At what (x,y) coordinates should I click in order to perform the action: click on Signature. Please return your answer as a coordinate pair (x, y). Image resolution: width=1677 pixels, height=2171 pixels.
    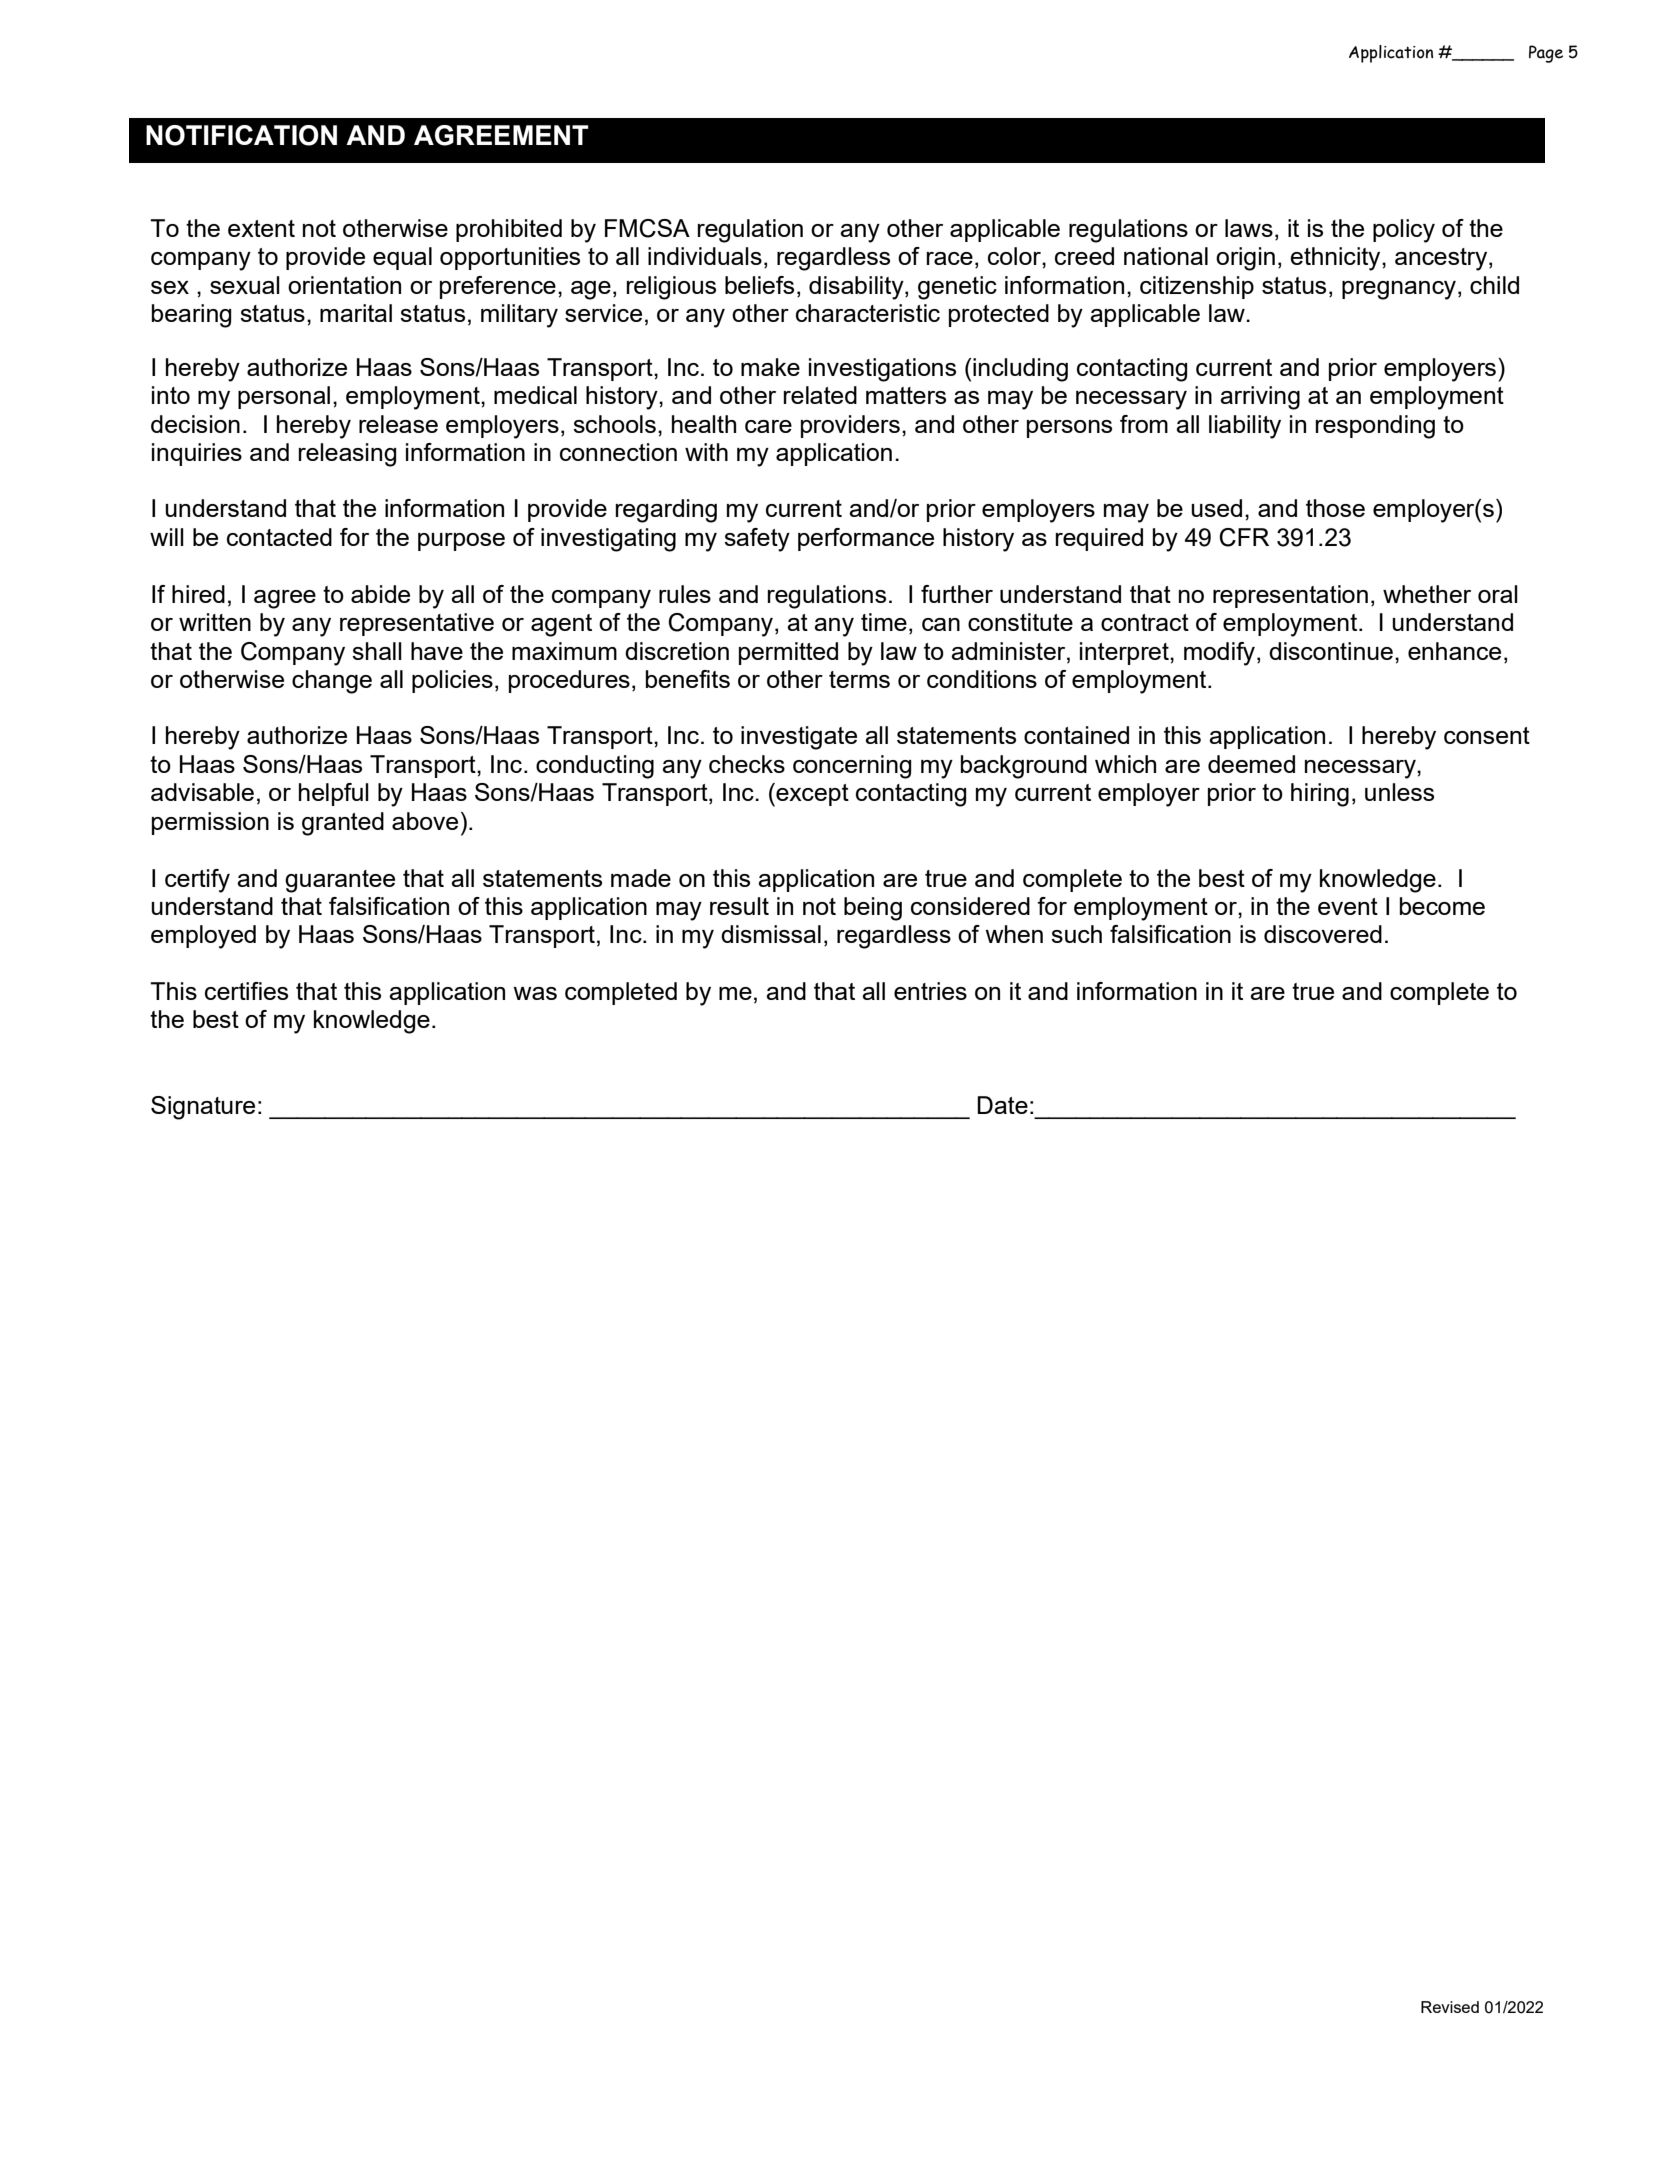
    Looking at the image, I should click on (203, 1108).
